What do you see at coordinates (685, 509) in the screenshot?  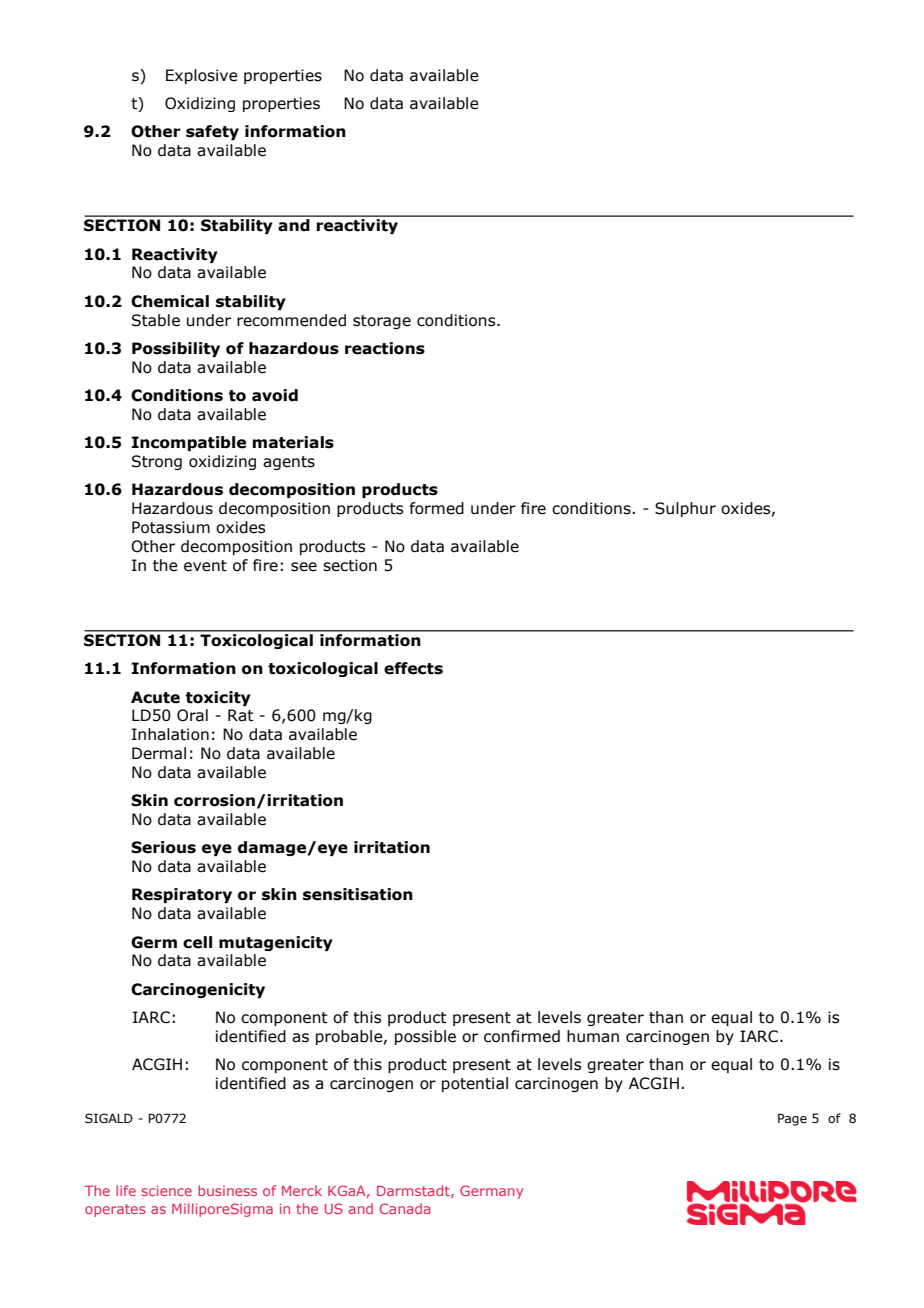 I see `Sulphur` at bounding box center [685, 509].
